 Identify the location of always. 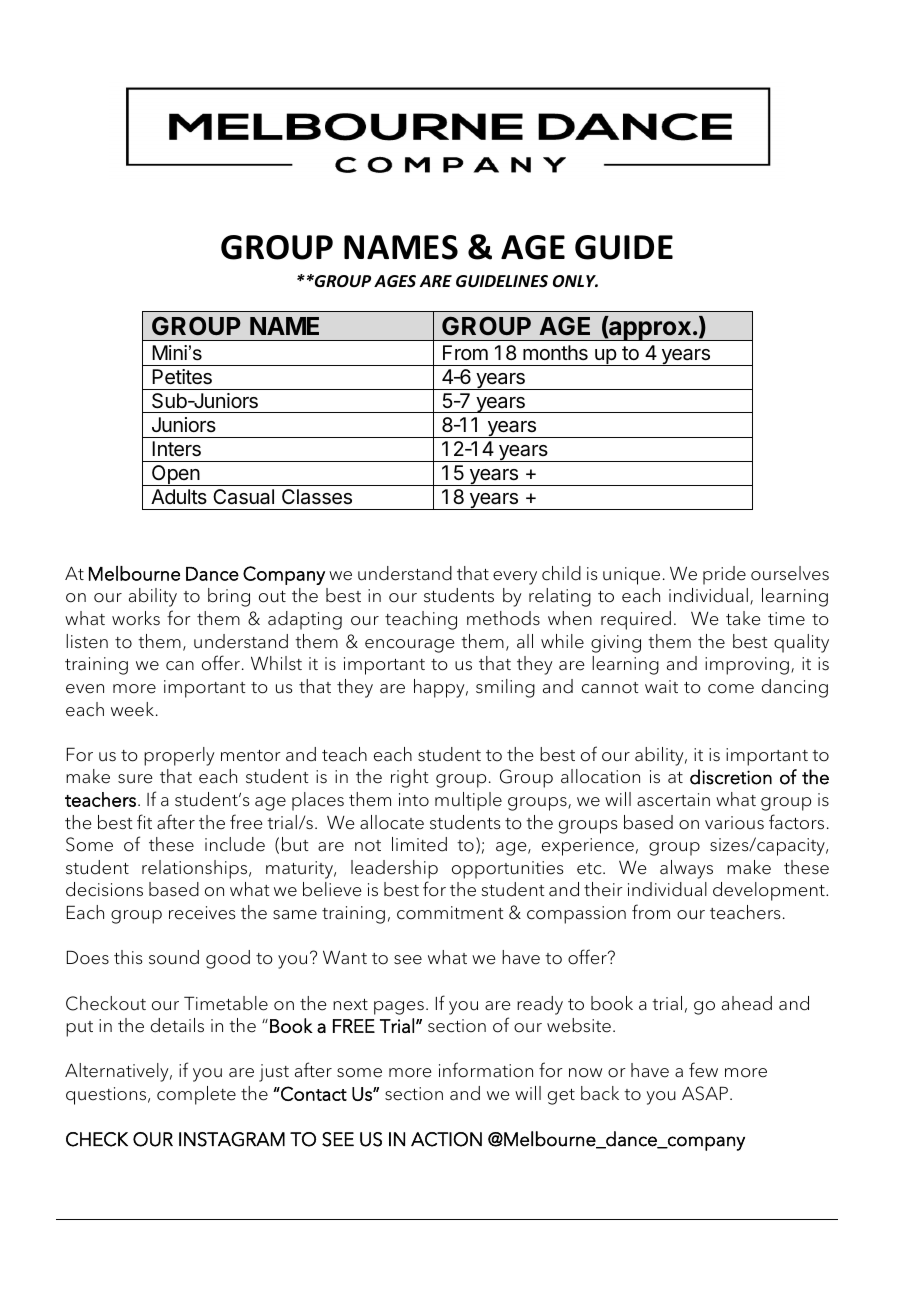
(686, 869).
